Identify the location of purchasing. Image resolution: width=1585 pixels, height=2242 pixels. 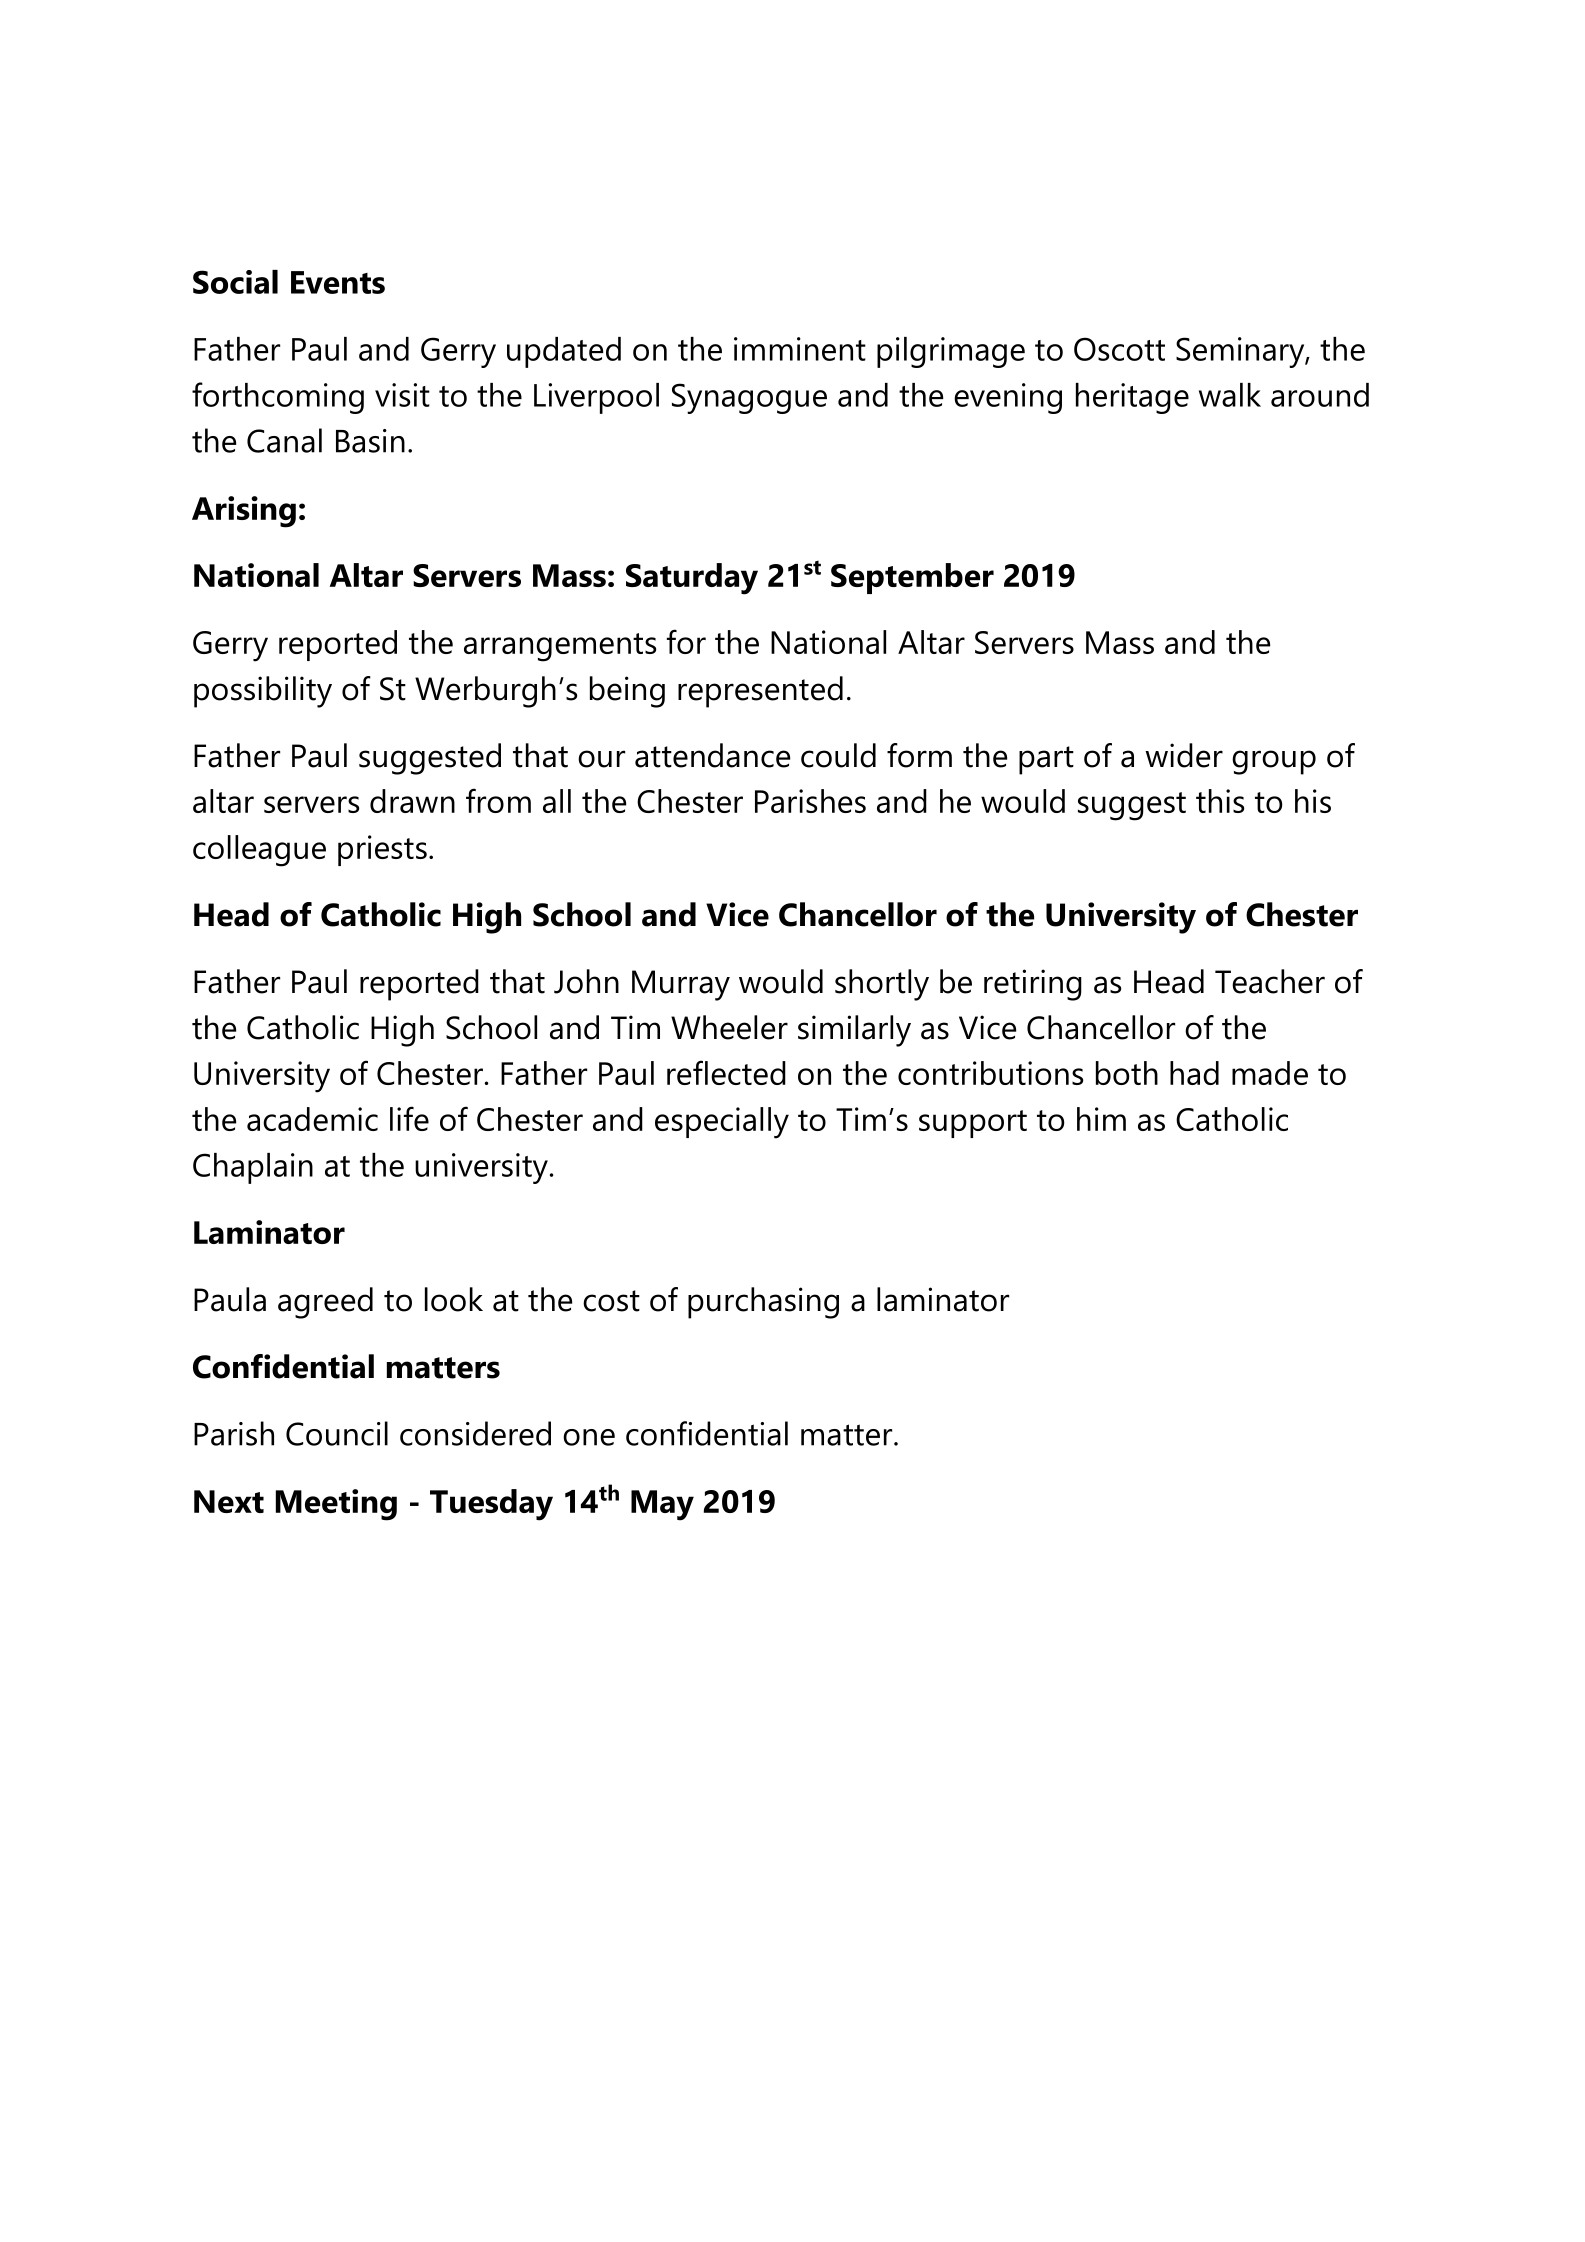
(763, 1303).
